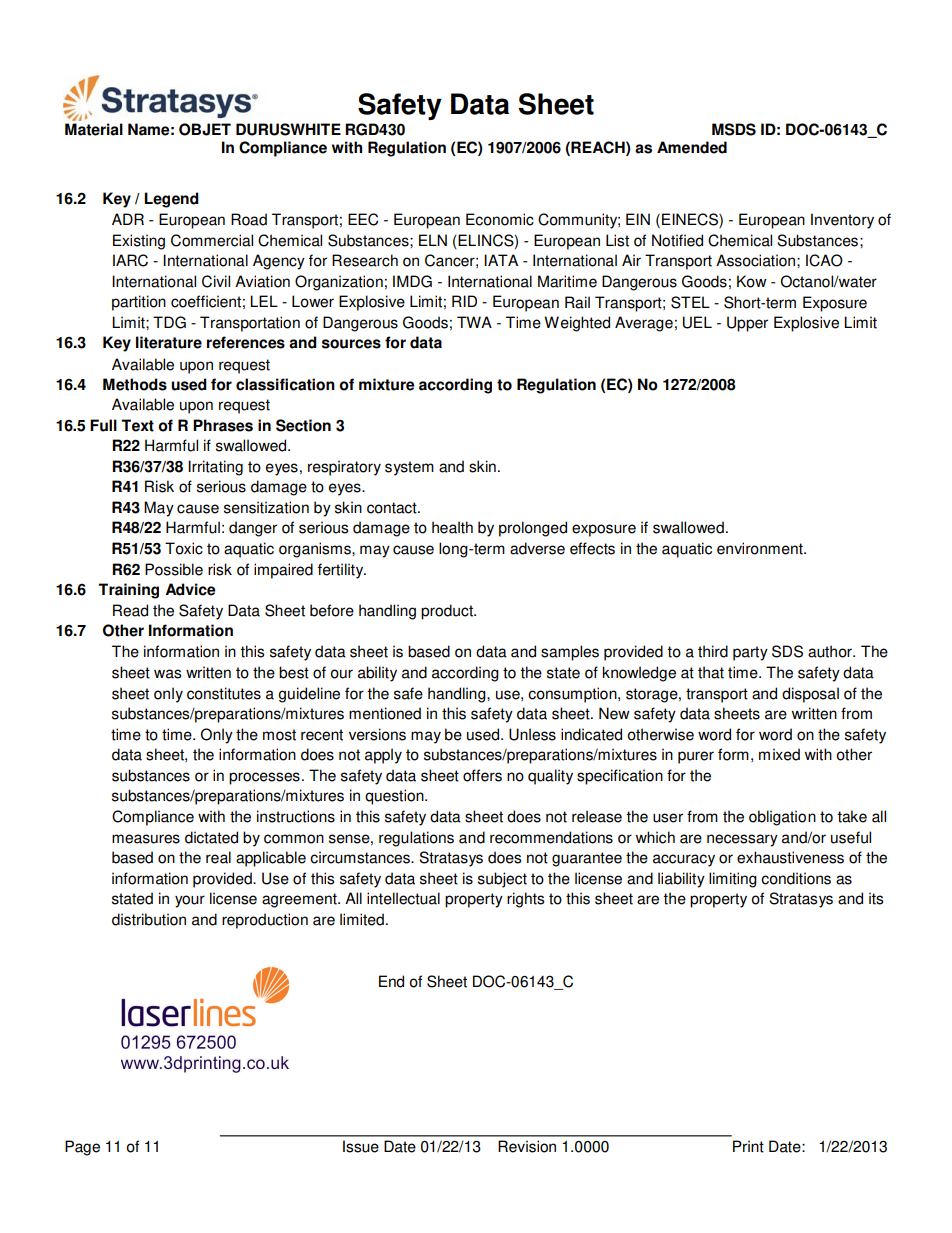  Describe the element at coordinates (82, 1148) in the page. I see `Page` at that location.
